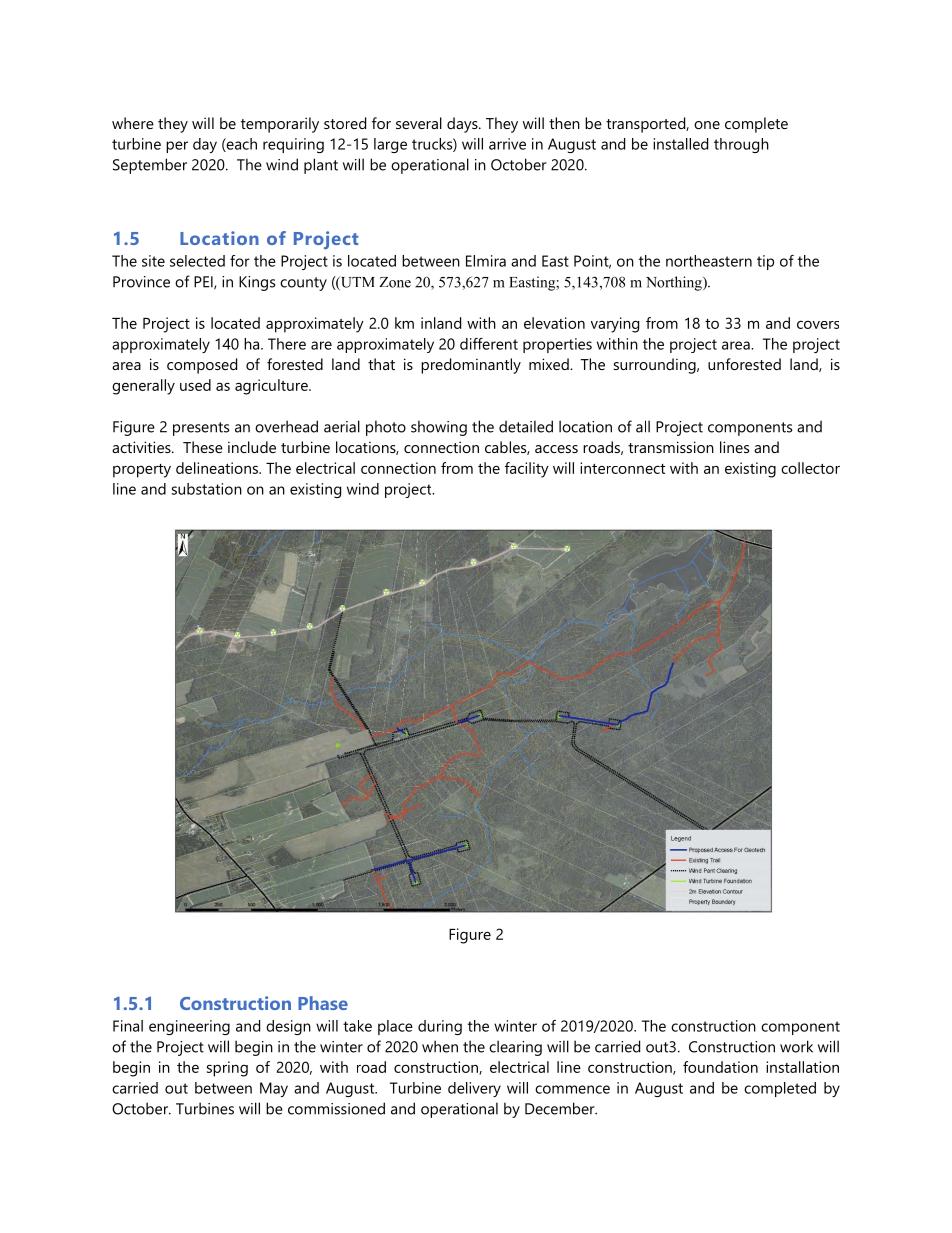 The height and width of the screenshot is (1233, 952). Describe the element at coordinates (206, 489) in the screenshot. I see `substation` at that location.
